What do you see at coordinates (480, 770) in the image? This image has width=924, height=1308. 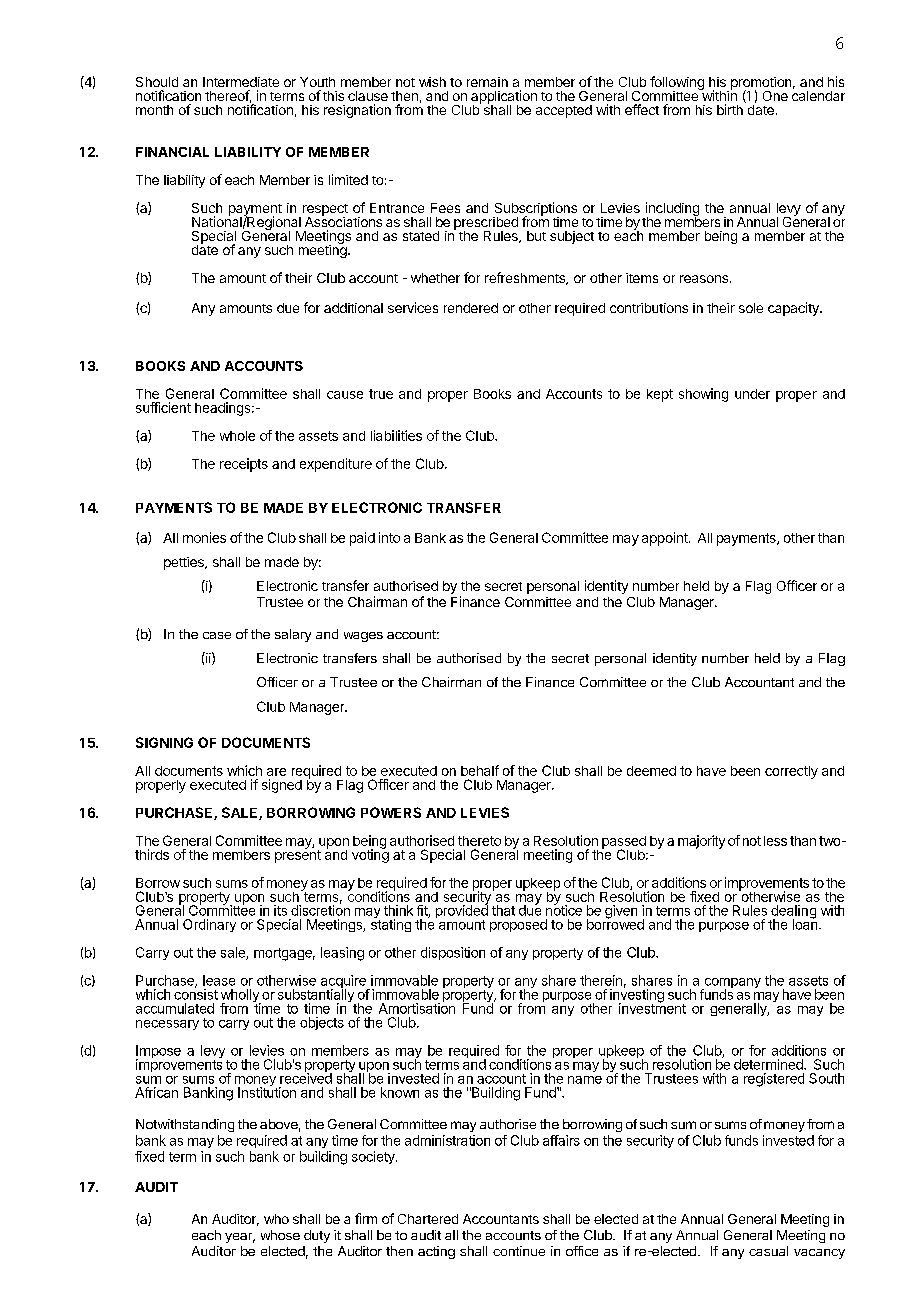 I see `behalf` at bounding box center [480, 770].
